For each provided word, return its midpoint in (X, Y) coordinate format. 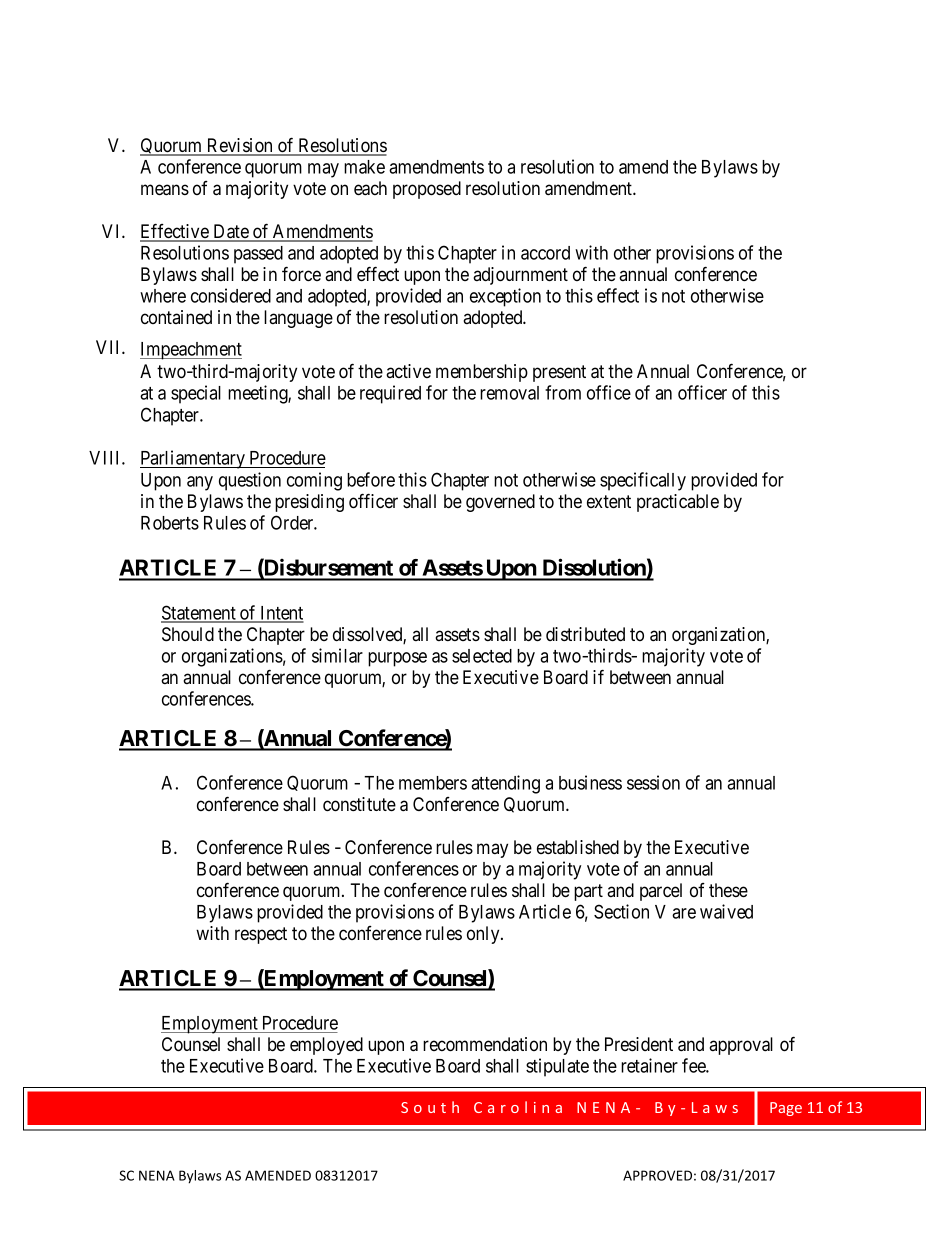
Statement (199, 613)
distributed (585, 634)
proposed (427, 190)
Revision (240, 146)
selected (482, 656)
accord (545, 253)
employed (326, 1046)
